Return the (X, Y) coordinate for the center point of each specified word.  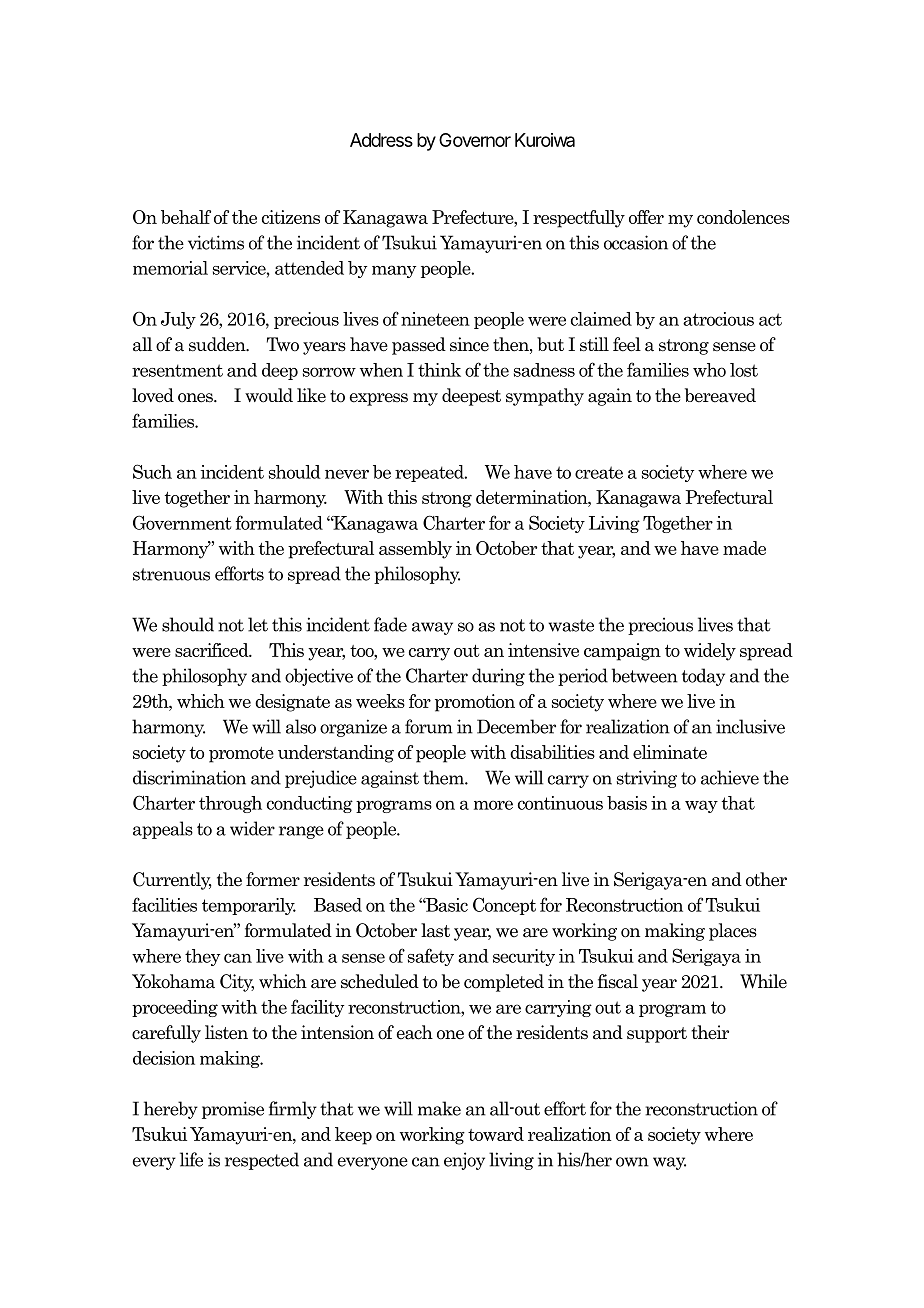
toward (496, 1134)
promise (233, 1110)
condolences (743, 217)
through (230, 804)
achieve (730, 777)
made (744, 548)
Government (182, 522)
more (493, 805)
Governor (475, 140)
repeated (430, 473)
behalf (186, 217)
